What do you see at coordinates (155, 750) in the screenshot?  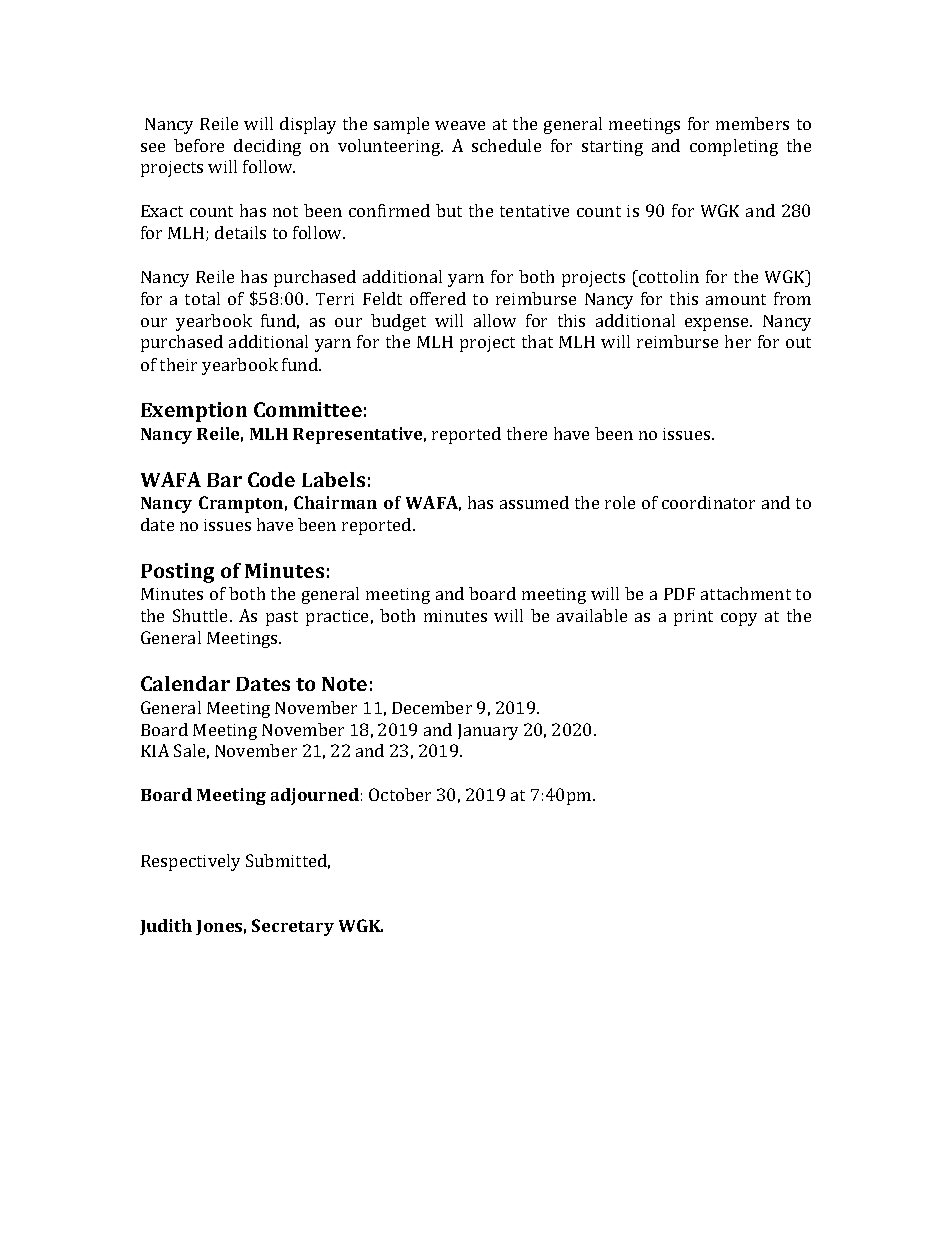 I see `KIA` at bounding box center [155, 750].
